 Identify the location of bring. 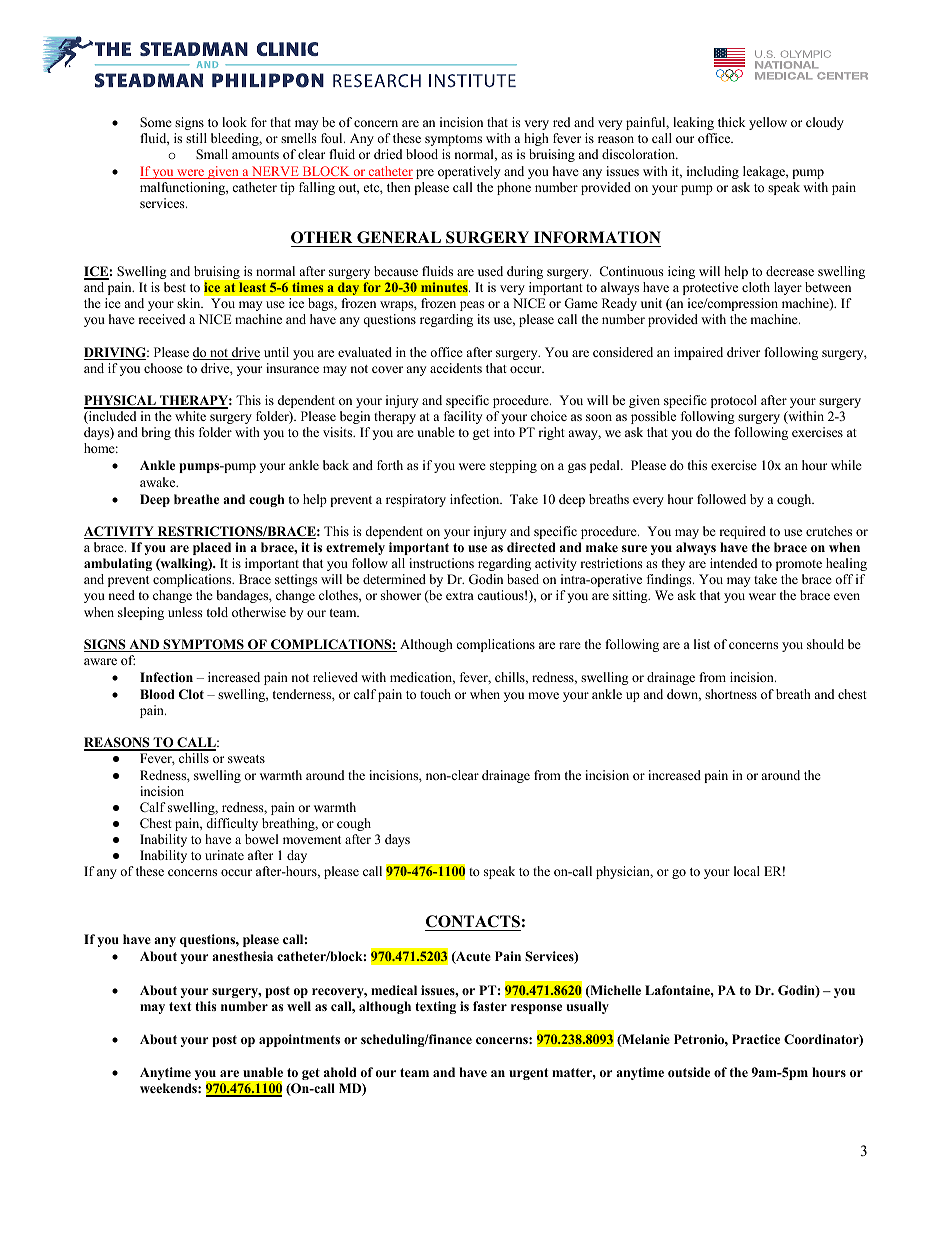
(156, 433).
